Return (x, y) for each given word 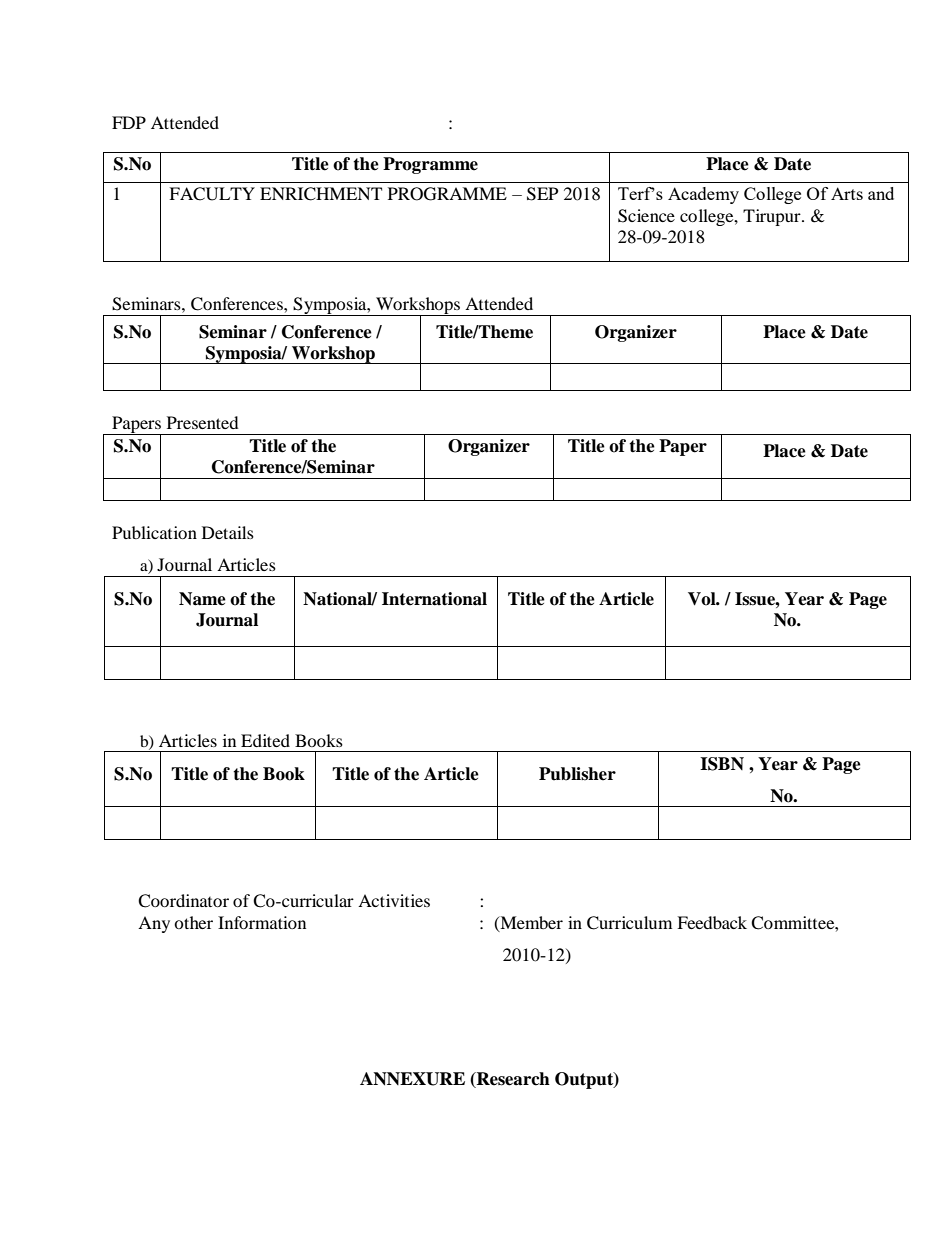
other (193, 922)
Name (202, 599)
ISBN (722, 764)
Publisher (577, 774)
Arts (847, 193)
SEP (542, 194)
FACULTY (212, 194)
